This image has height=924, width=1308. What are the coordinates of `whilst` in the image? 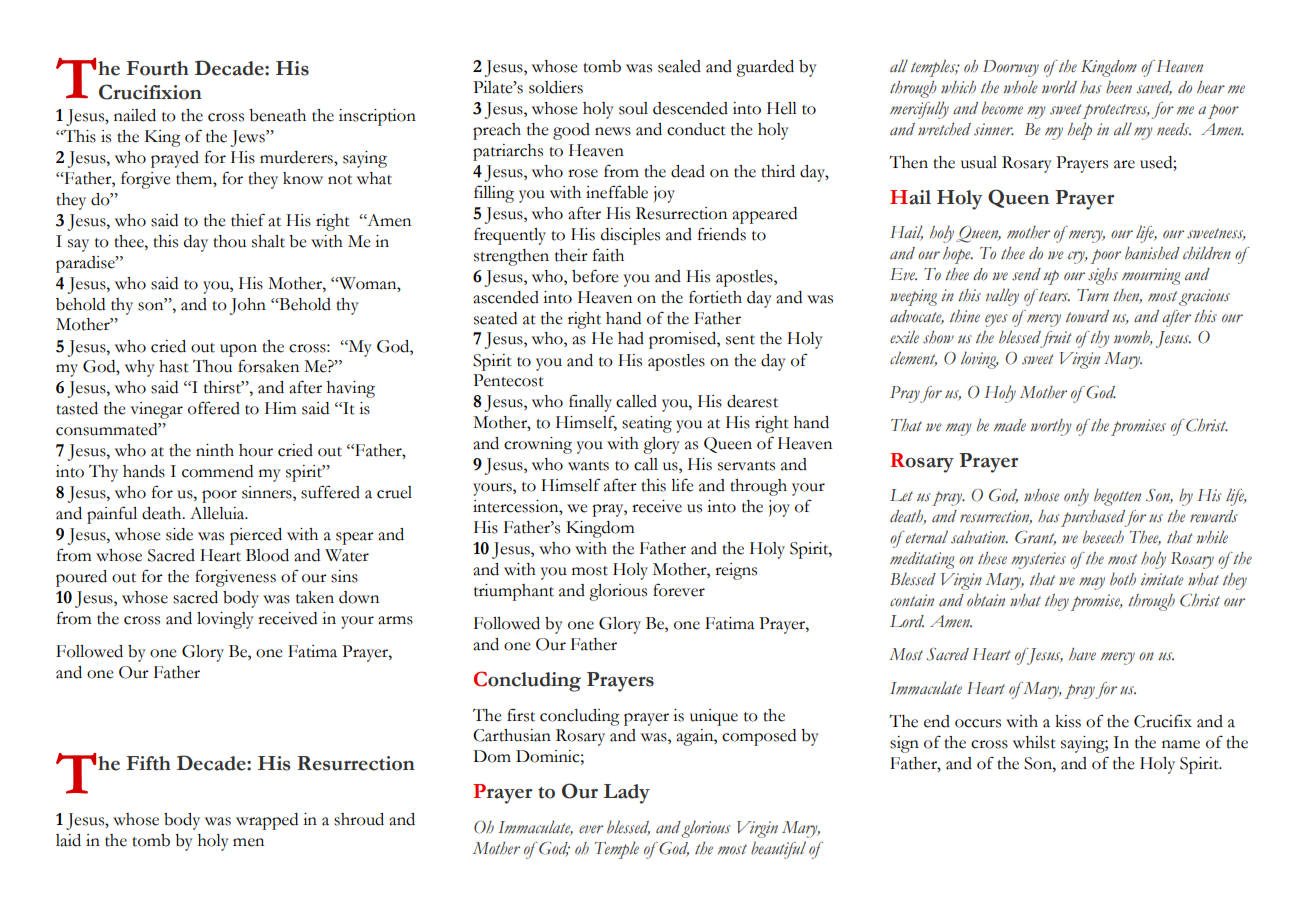 It's located at (1034, 742).
